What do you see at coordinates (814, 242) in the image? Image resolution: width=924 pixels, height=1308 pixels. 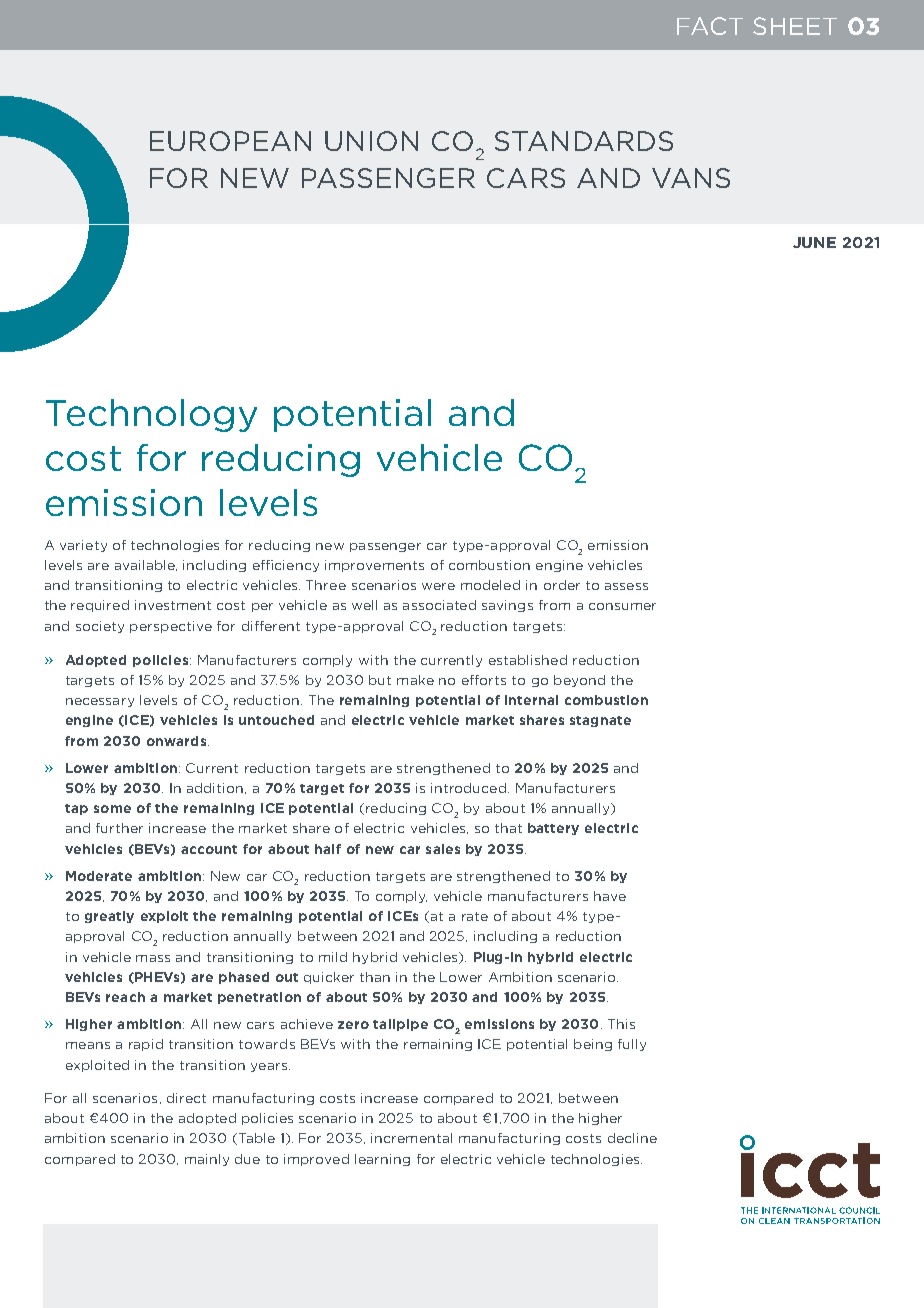 I see `JUNE` at bounding box center [814, 242].
